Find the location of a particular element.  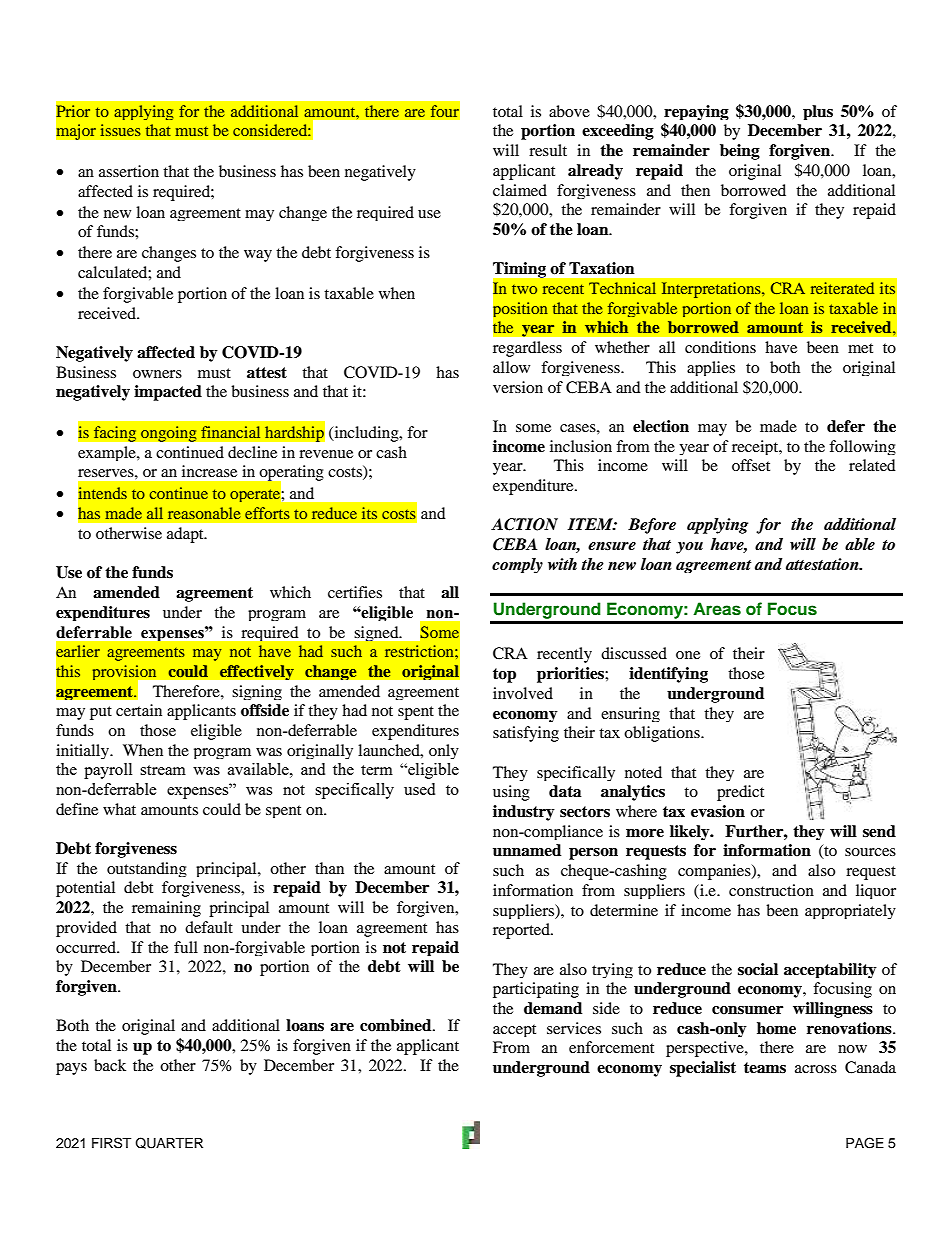

outstanding is located at coordinates (147, 869).
